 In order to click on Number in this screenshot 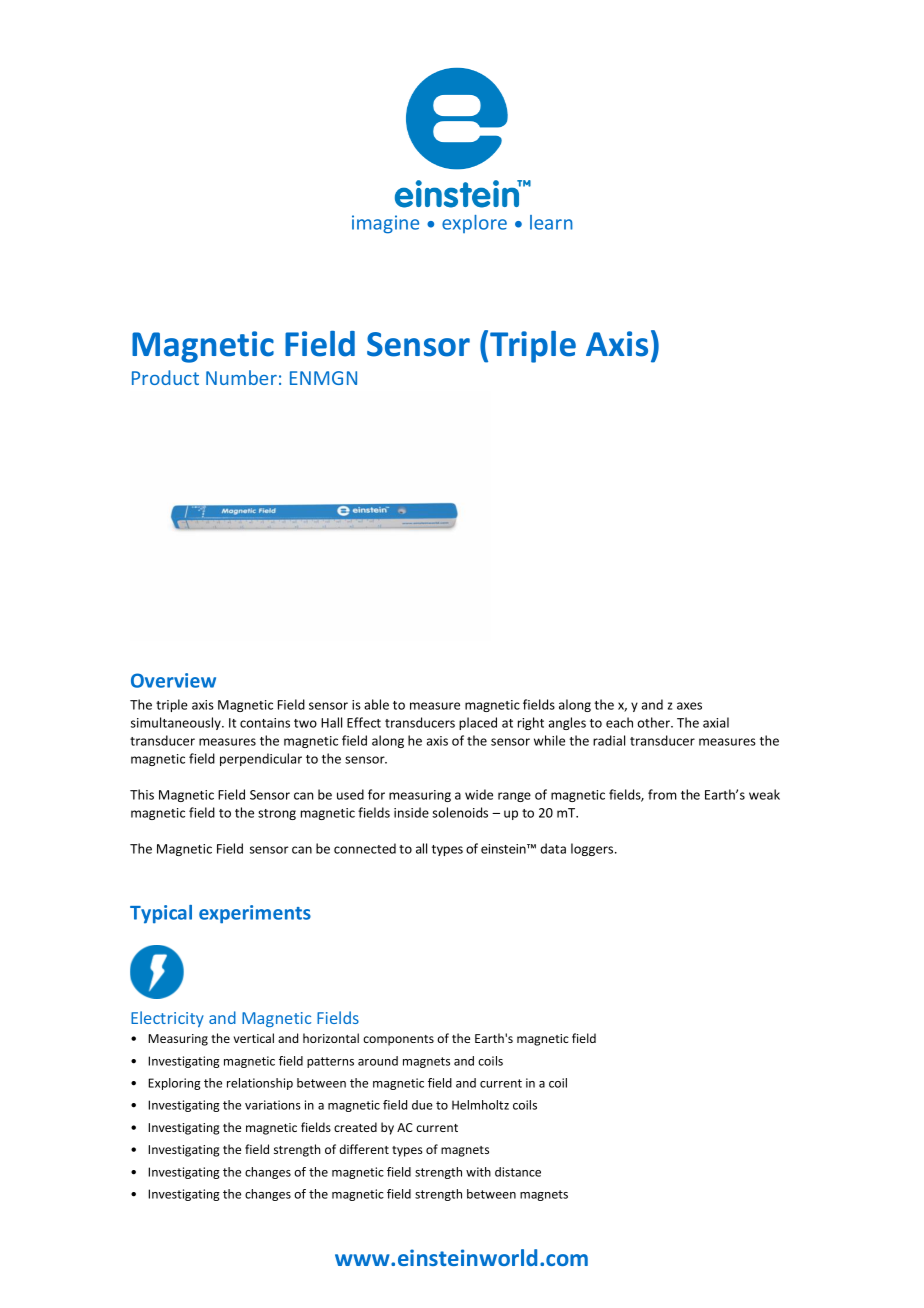, I will do `click(241, 377)`.
